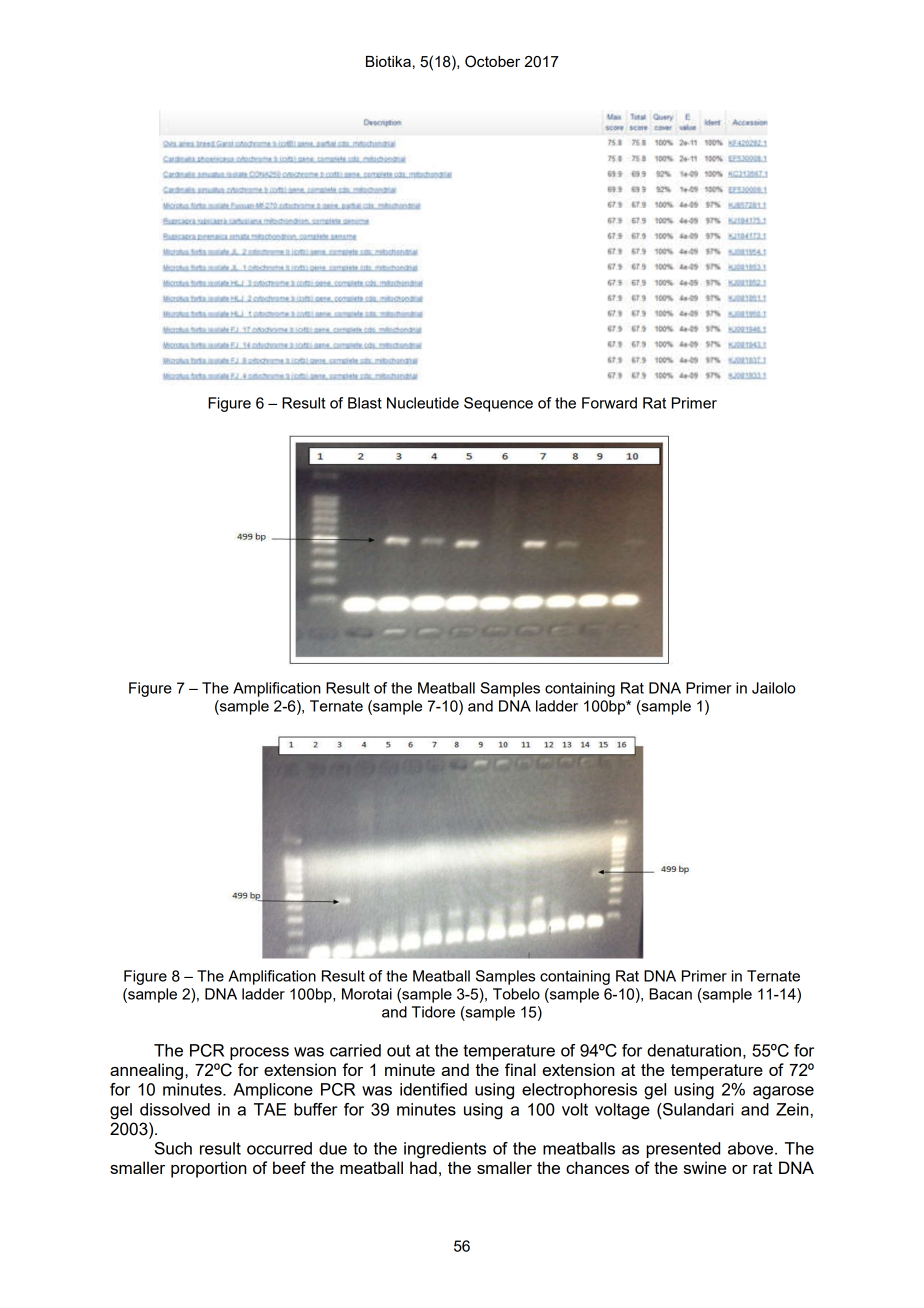 This image has width=924, height=1308. Describe the element at coordinates (498, 404) in the image. I see `Sequence` at that location.
